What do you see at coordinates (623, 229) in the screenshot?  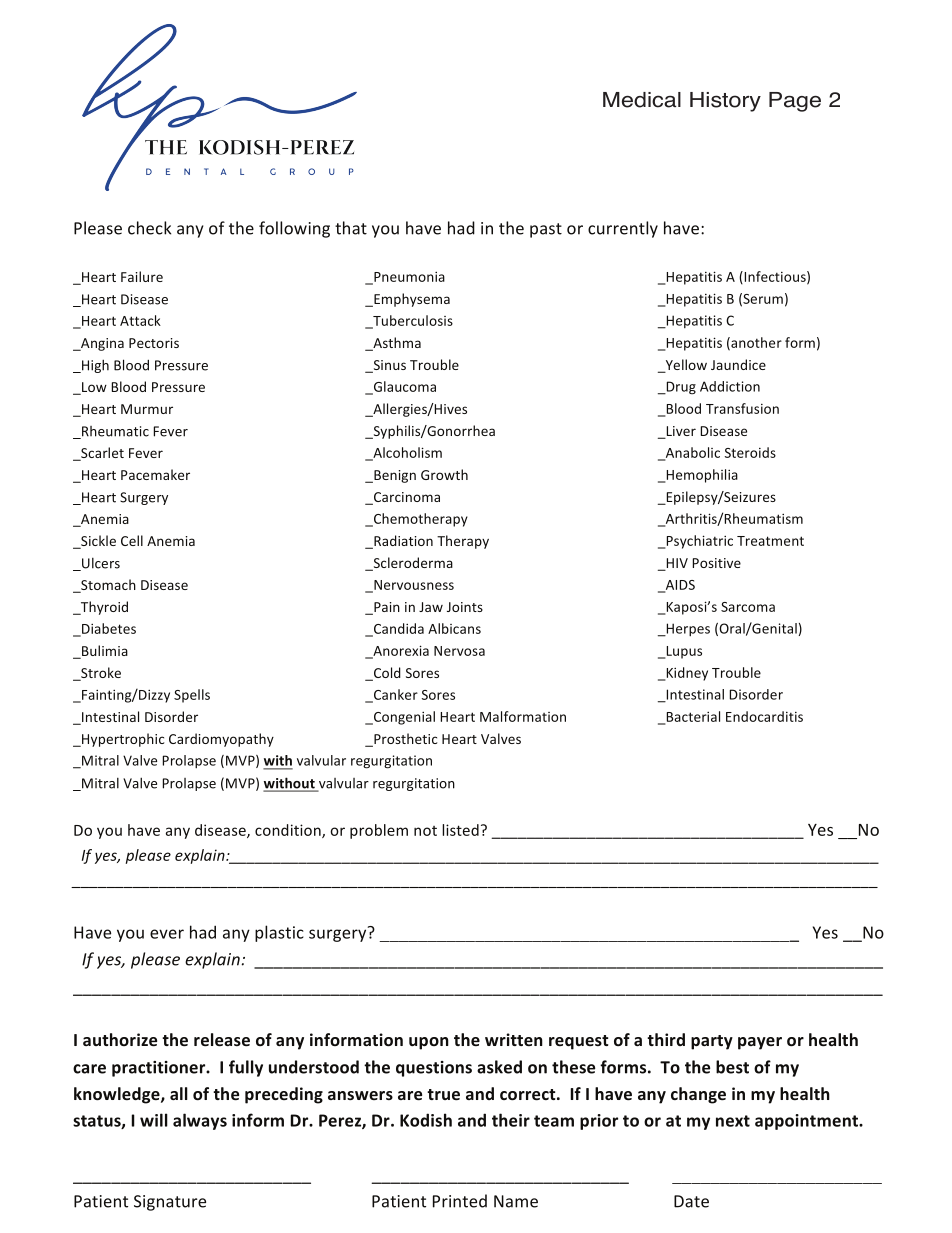 I see `currently` at bounding box center [623, 229].
